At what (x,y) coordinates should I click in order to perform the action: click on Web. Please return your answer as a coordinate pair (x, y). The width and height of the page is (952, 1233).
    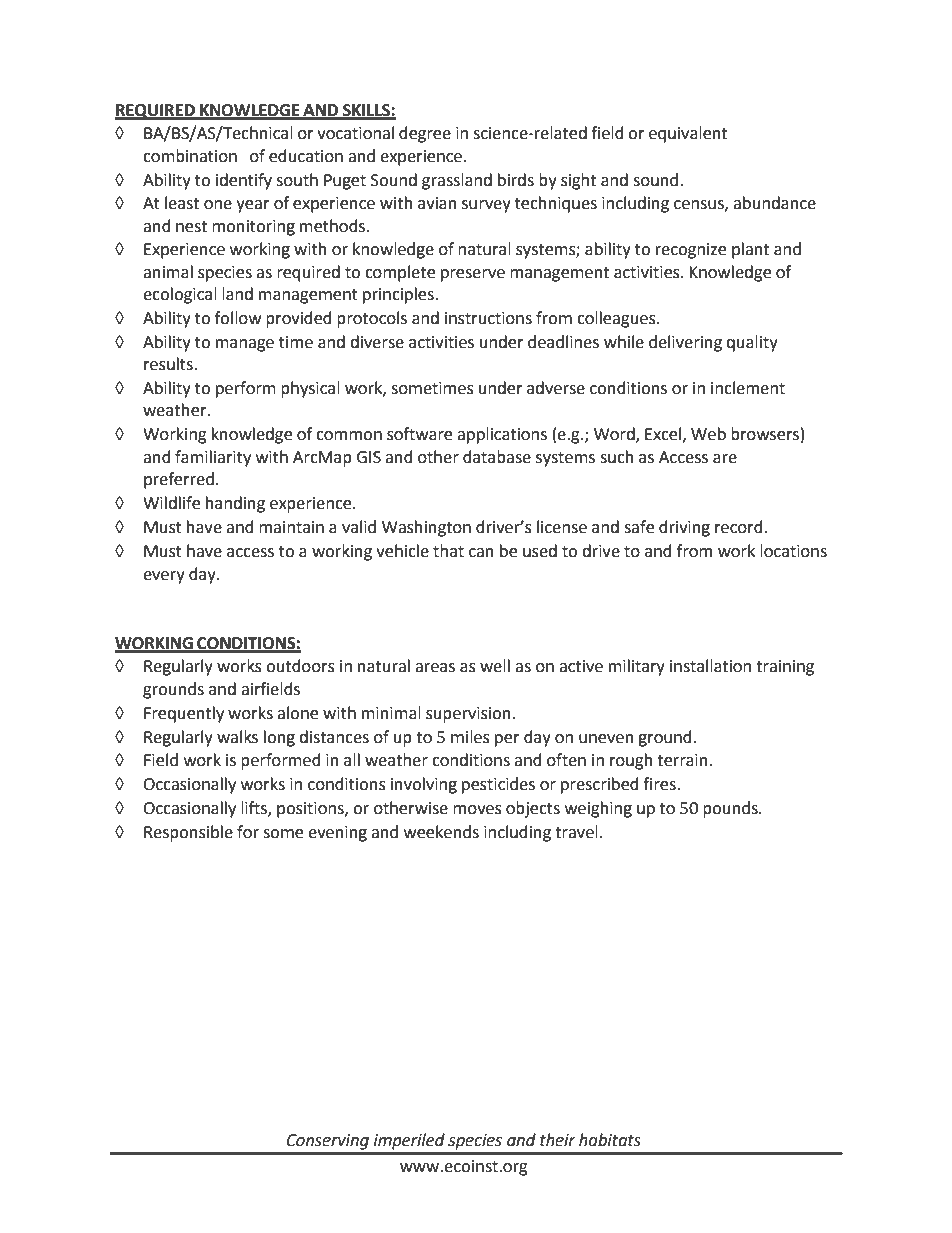
    Looking at the image, I should click on (708, 434).
